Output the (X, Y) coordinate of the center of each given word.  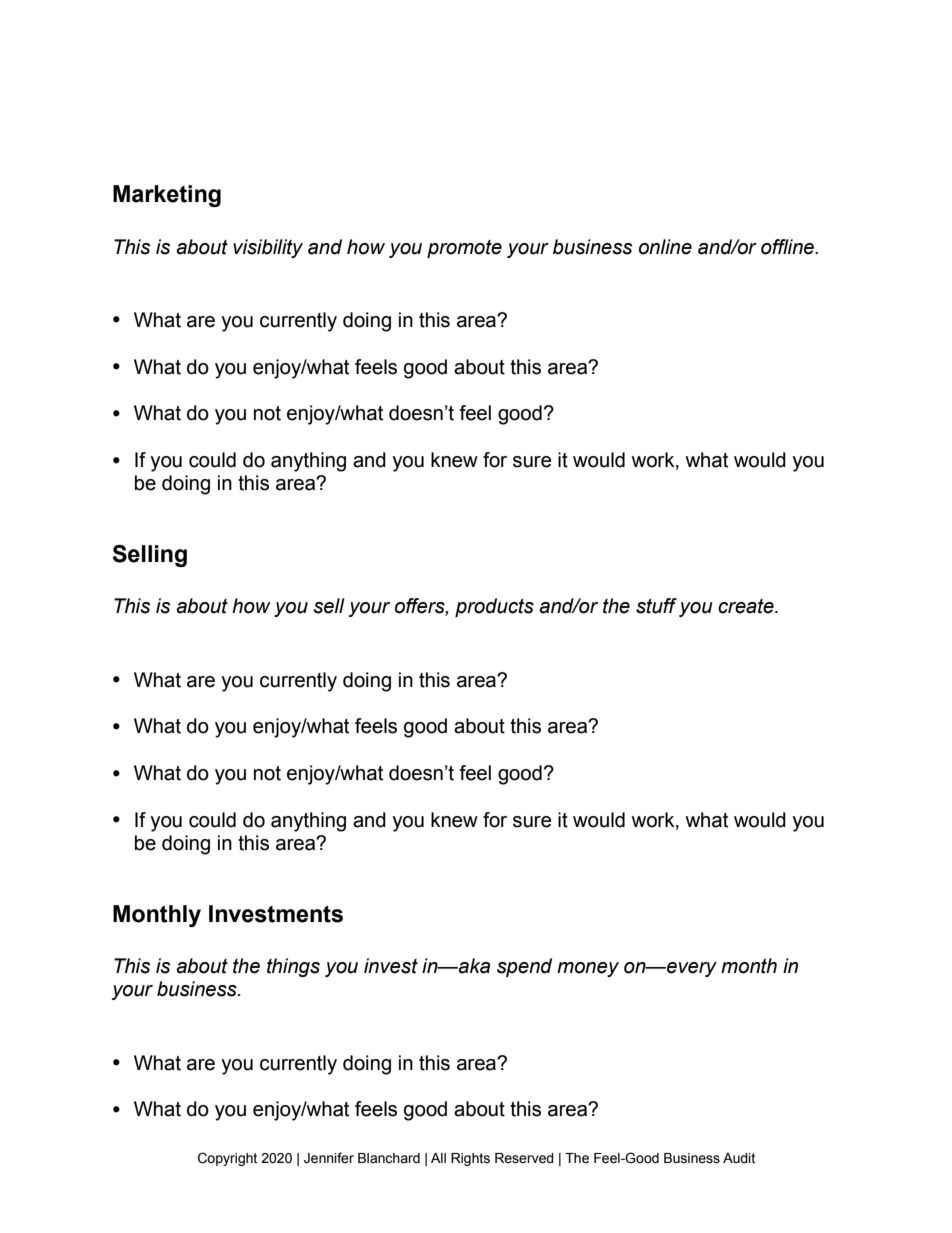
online (665, 247)
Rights (470, 1159)
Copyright (227, 1159)
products (494, 607)
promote (464, 249)
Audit (739, 1158)
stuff (656, 606)
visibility (268, 248)
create (747, 606)
